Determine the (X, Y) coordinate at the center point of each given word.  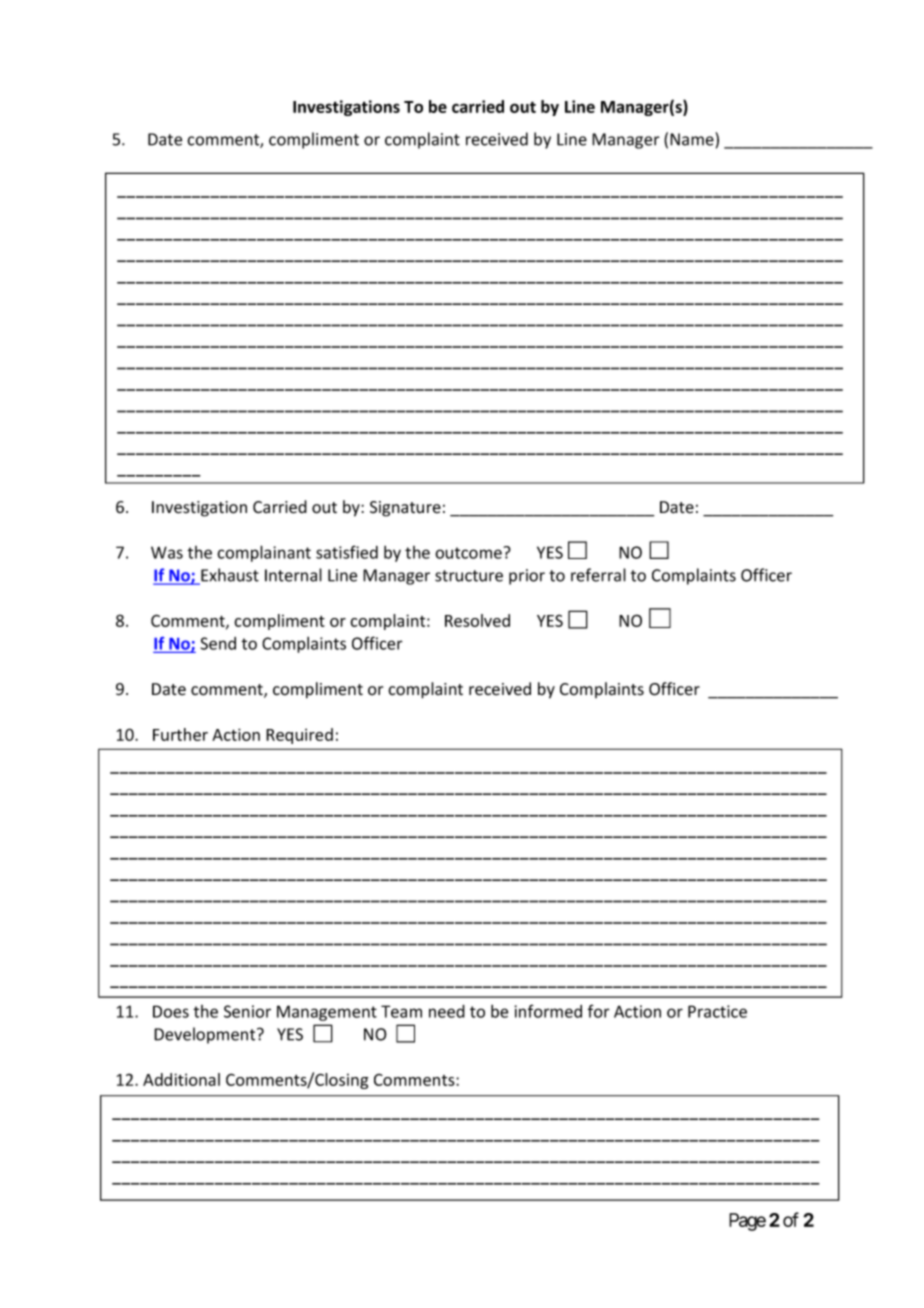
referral (598, 575)
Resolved (477, 620)
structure (469, 576)
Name (693, 139)
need (447, 1011)
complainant (264, 553)
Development (206, 1035)
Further (180, 734)
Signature (405, 509)
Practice (717, 1011)
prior (527, 577)
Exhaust (229, 576)
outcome (469, 553)
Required (299, 736)
